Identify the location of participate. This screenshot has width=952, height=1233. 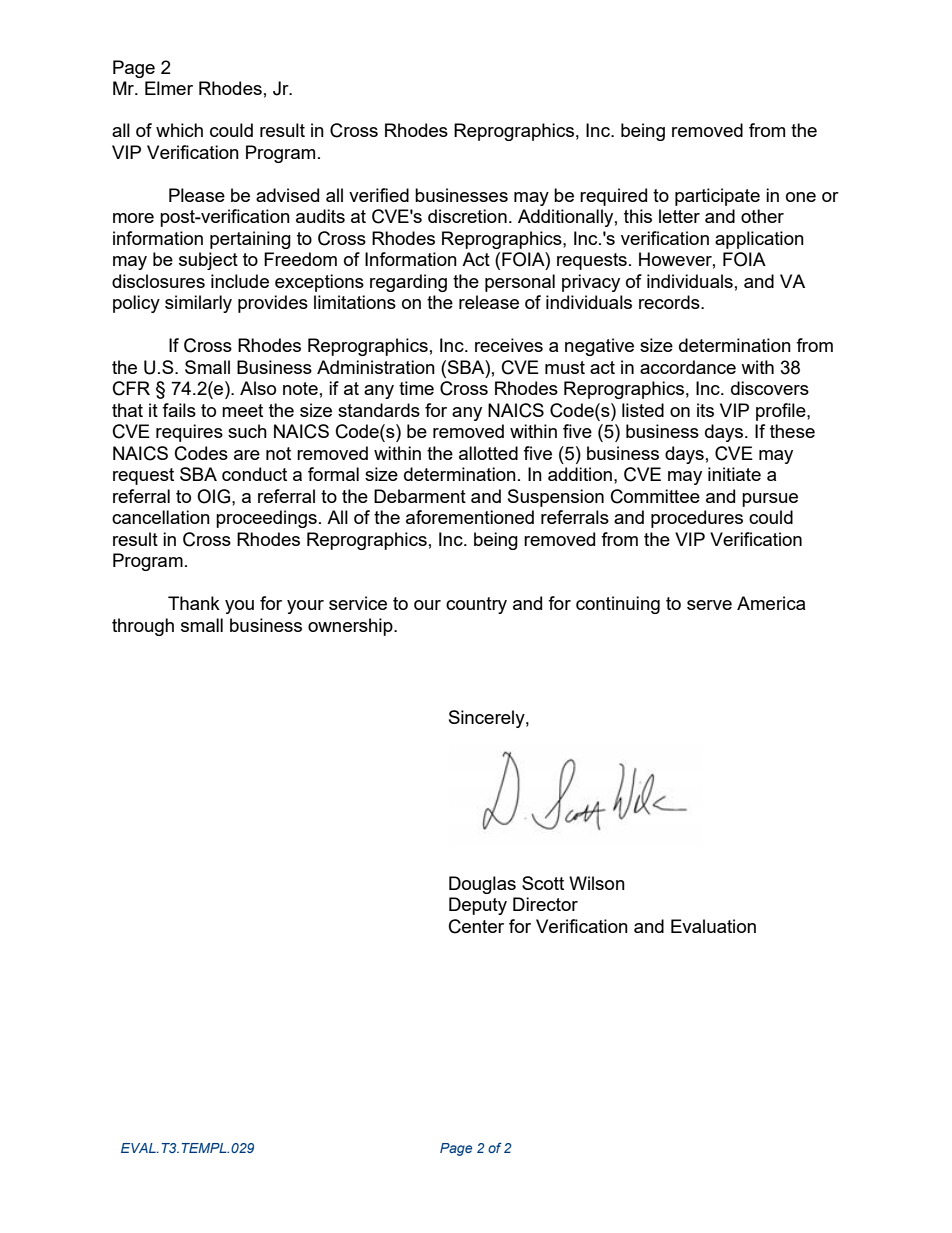
(717, 197).
